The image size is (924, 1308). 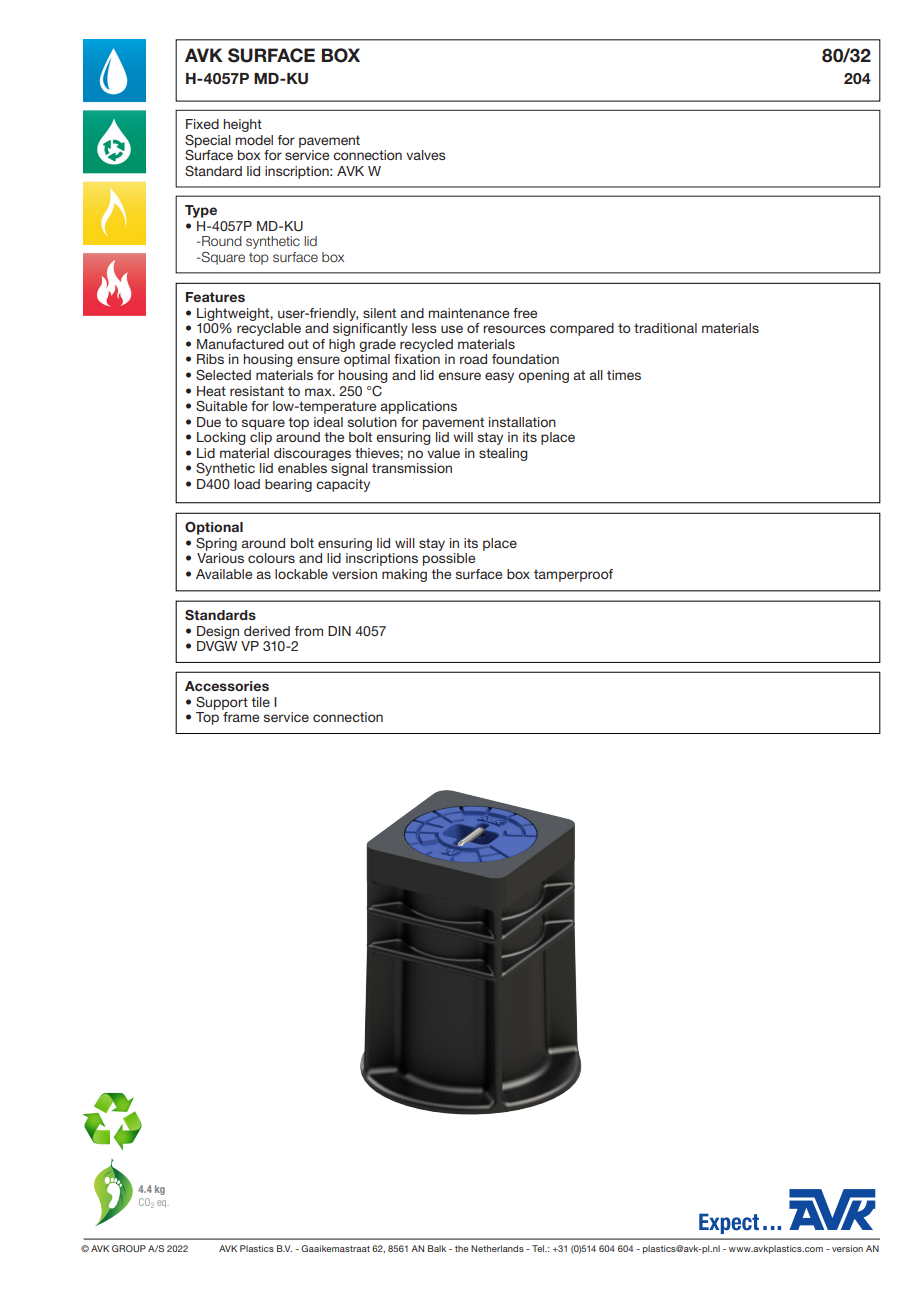 I want to click on times, so click(x=624, y=375).
